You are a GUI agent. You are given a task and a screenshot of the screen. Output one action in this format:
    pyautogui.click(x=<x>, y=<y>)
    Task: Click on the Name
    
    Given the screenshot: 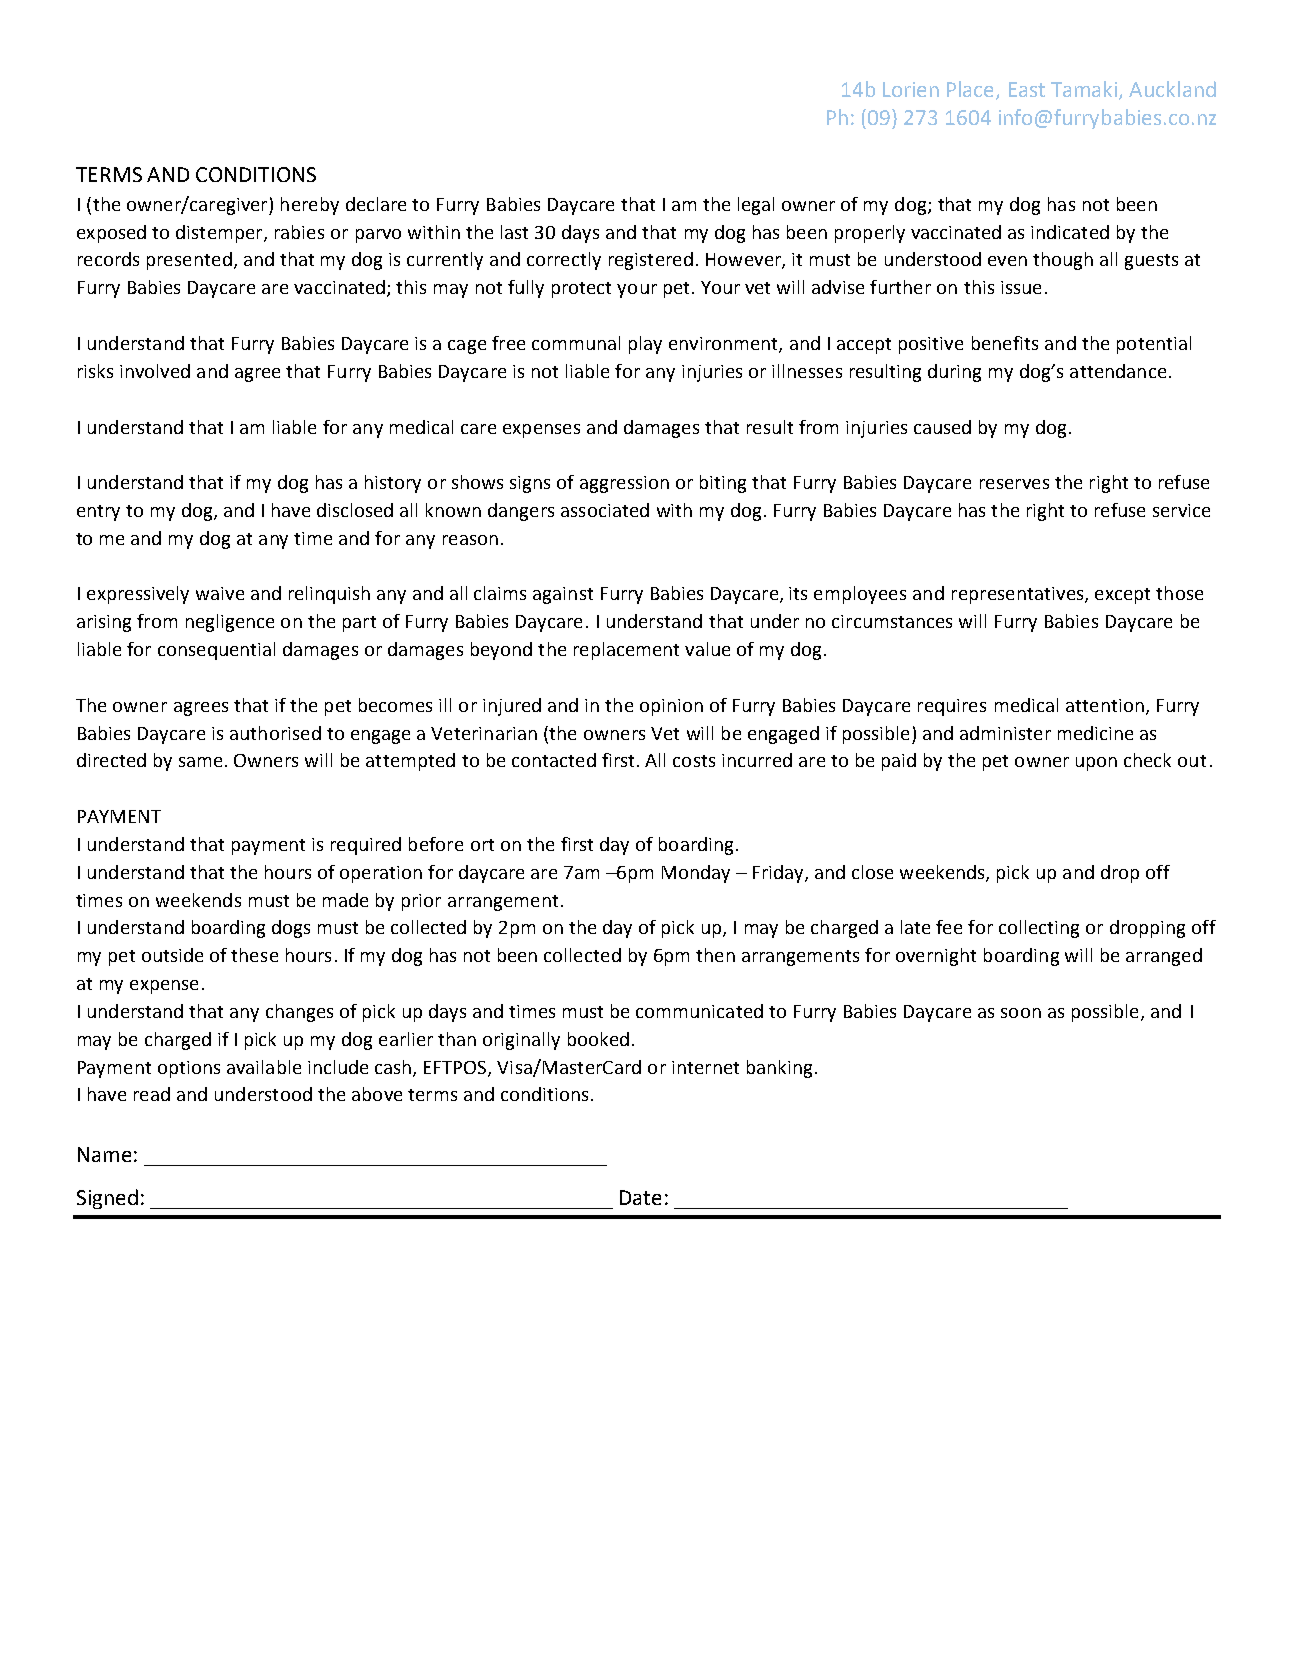 What is the action you would take?
    pyautogui.click(x=104, y=1154)
